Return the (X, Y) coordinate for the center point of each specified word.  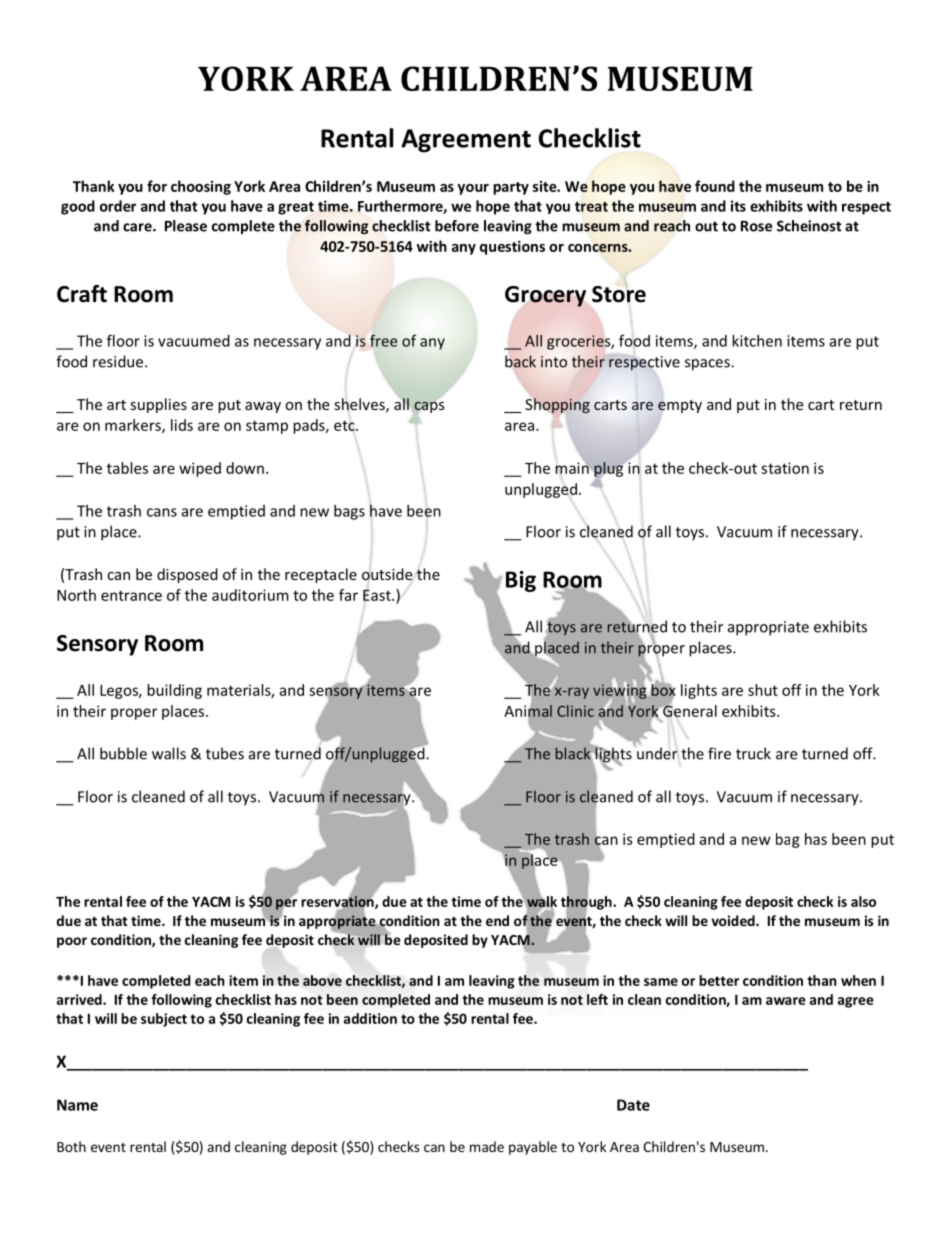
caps (429, 407)
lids (182, 425)
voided (734, 920)
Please (186, 226)
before (457, 226)
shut (763, 690)
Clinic (575, 711)
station (785, 468)
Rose (756, 226)
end (497, 920)
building (174, 691)
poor (72, 942)
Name (77, 1105)
